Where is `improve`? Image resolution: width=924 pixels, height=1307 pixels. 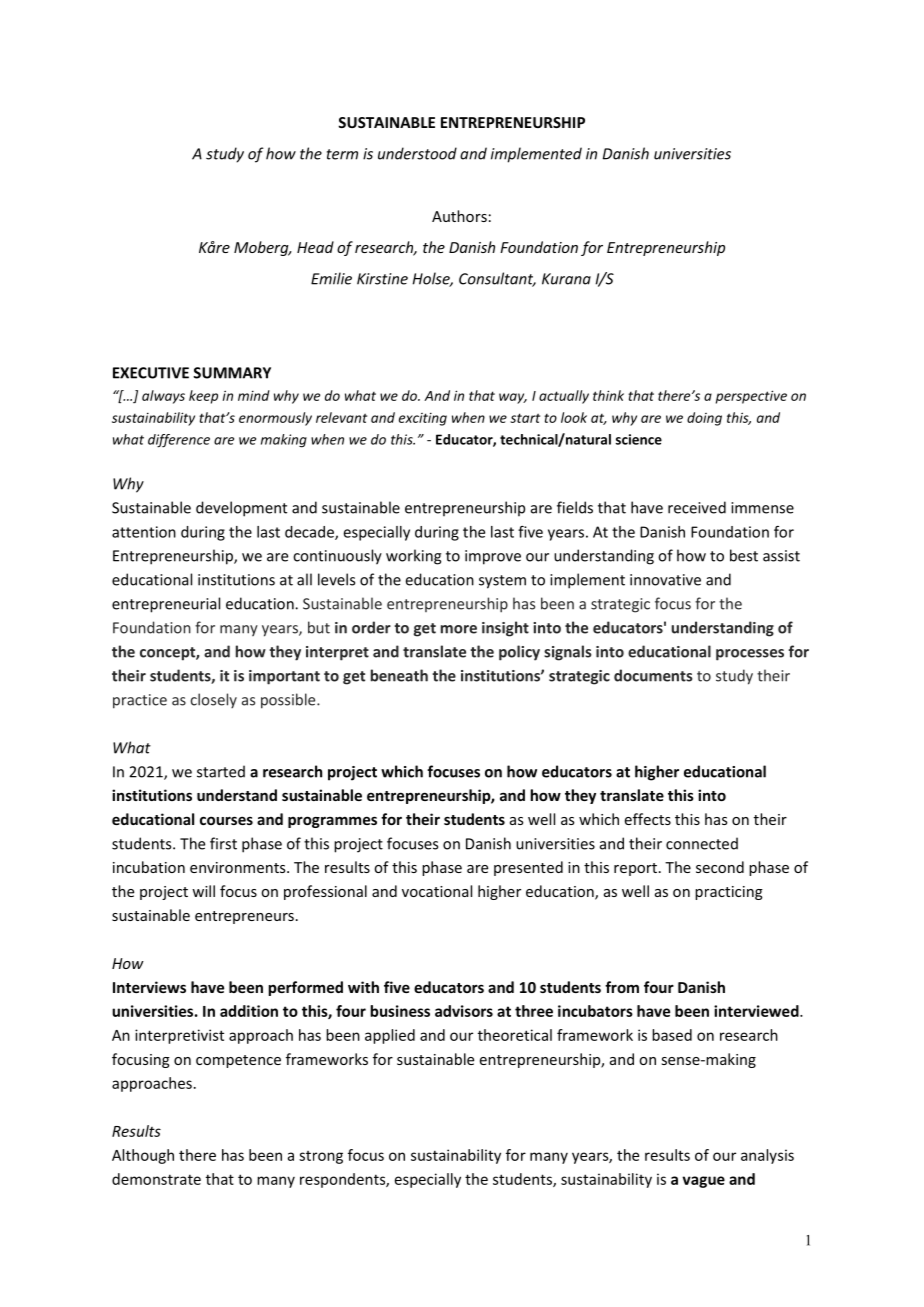
improve is located at coordinates (493, 557).
